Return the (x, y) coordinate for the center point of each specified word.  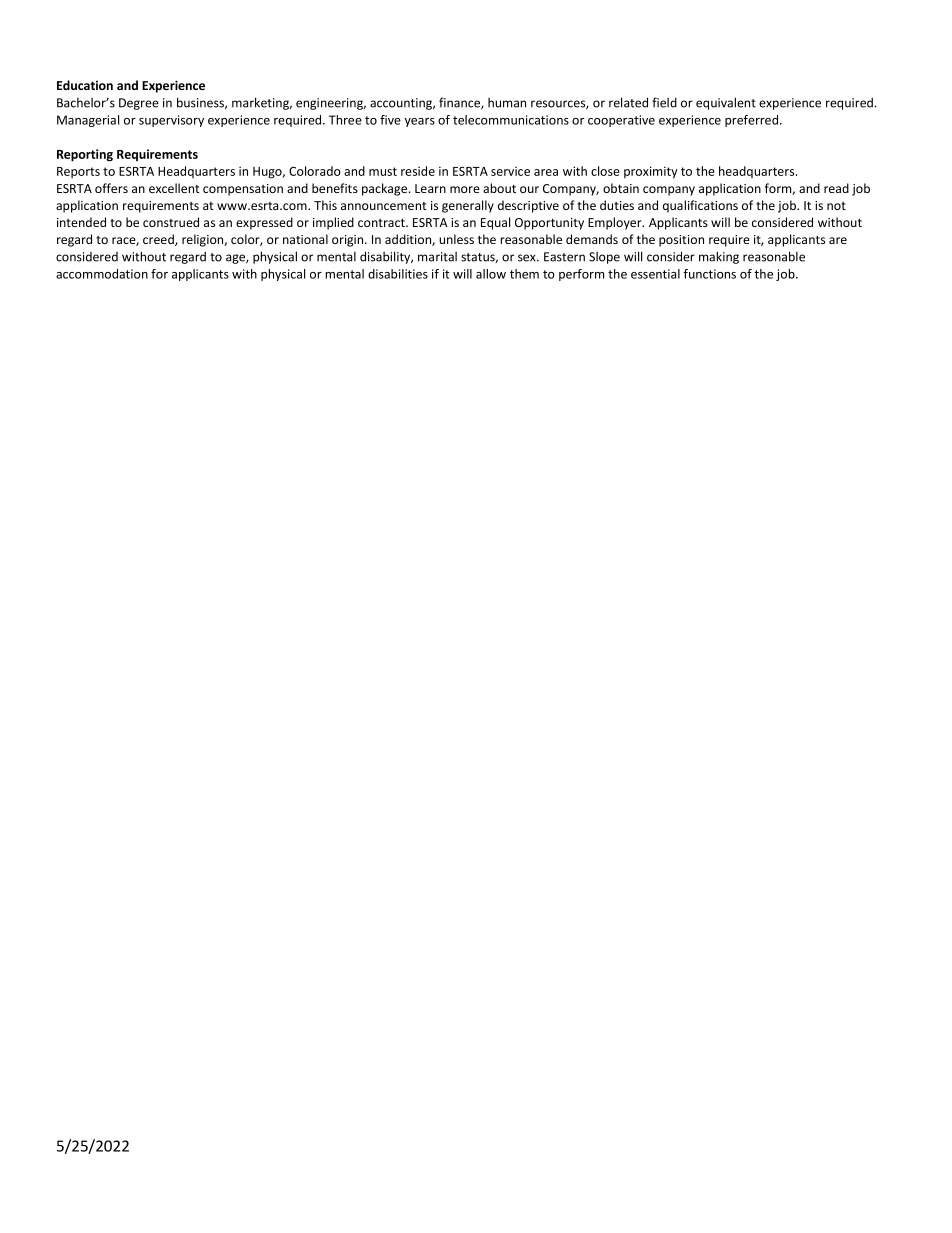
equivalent (726, 103)
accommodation (102, 274)
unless (456, 239)
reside (418, 171)
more (465, 189)
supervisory (171, 121)
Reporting (85, 155)
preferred (753, 121)
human (507, 103)
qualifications (700, 206)
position (681, 241)
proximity (651, 172)
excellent (174, 188)
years (420, 122)
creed (159, 240)
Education (85, 85)
